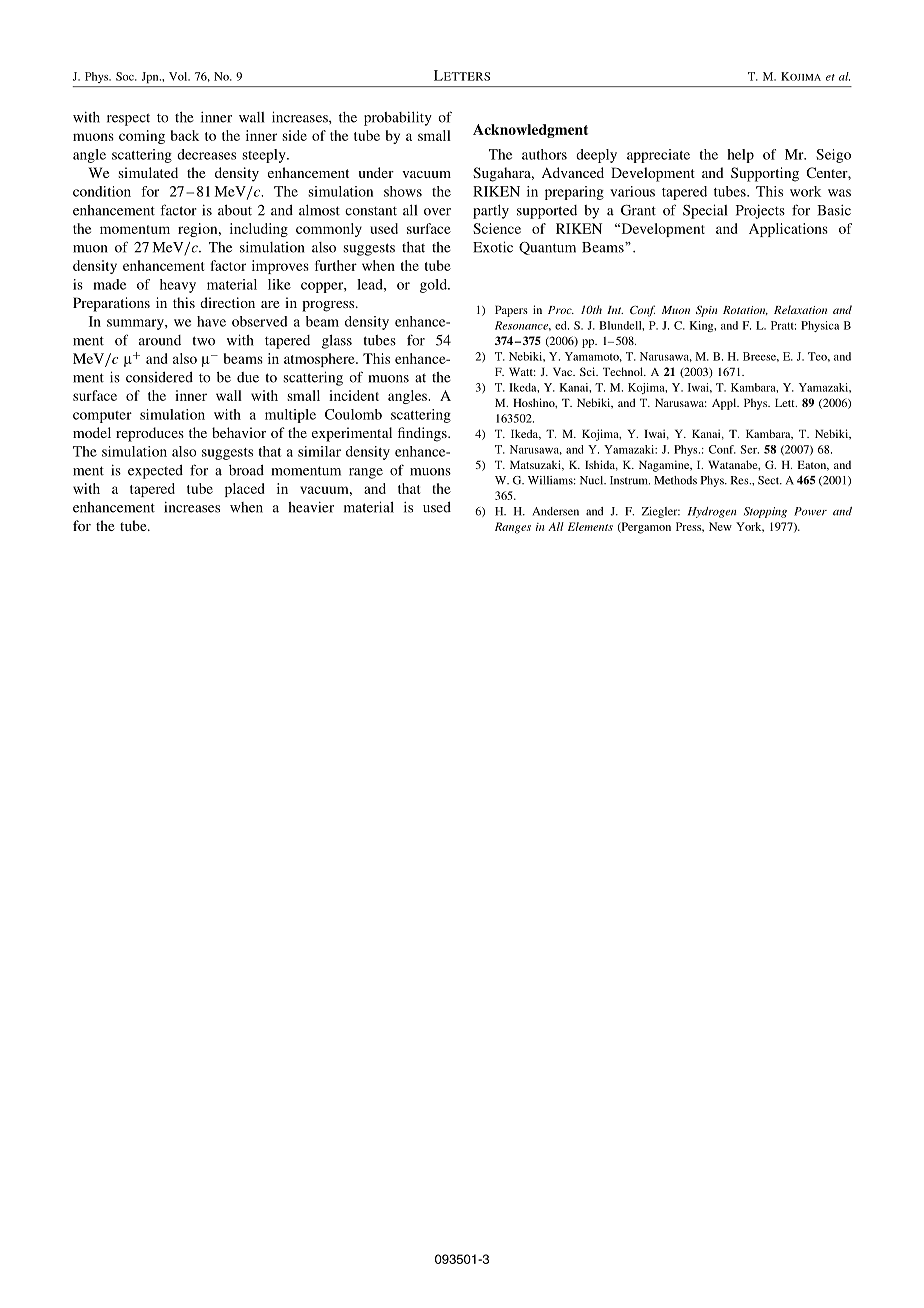 The height and width of the screenshot is (1308, 924). Describe the element at coordinates (555, 511) in the screenshot. I see `Andersen` at that location.
